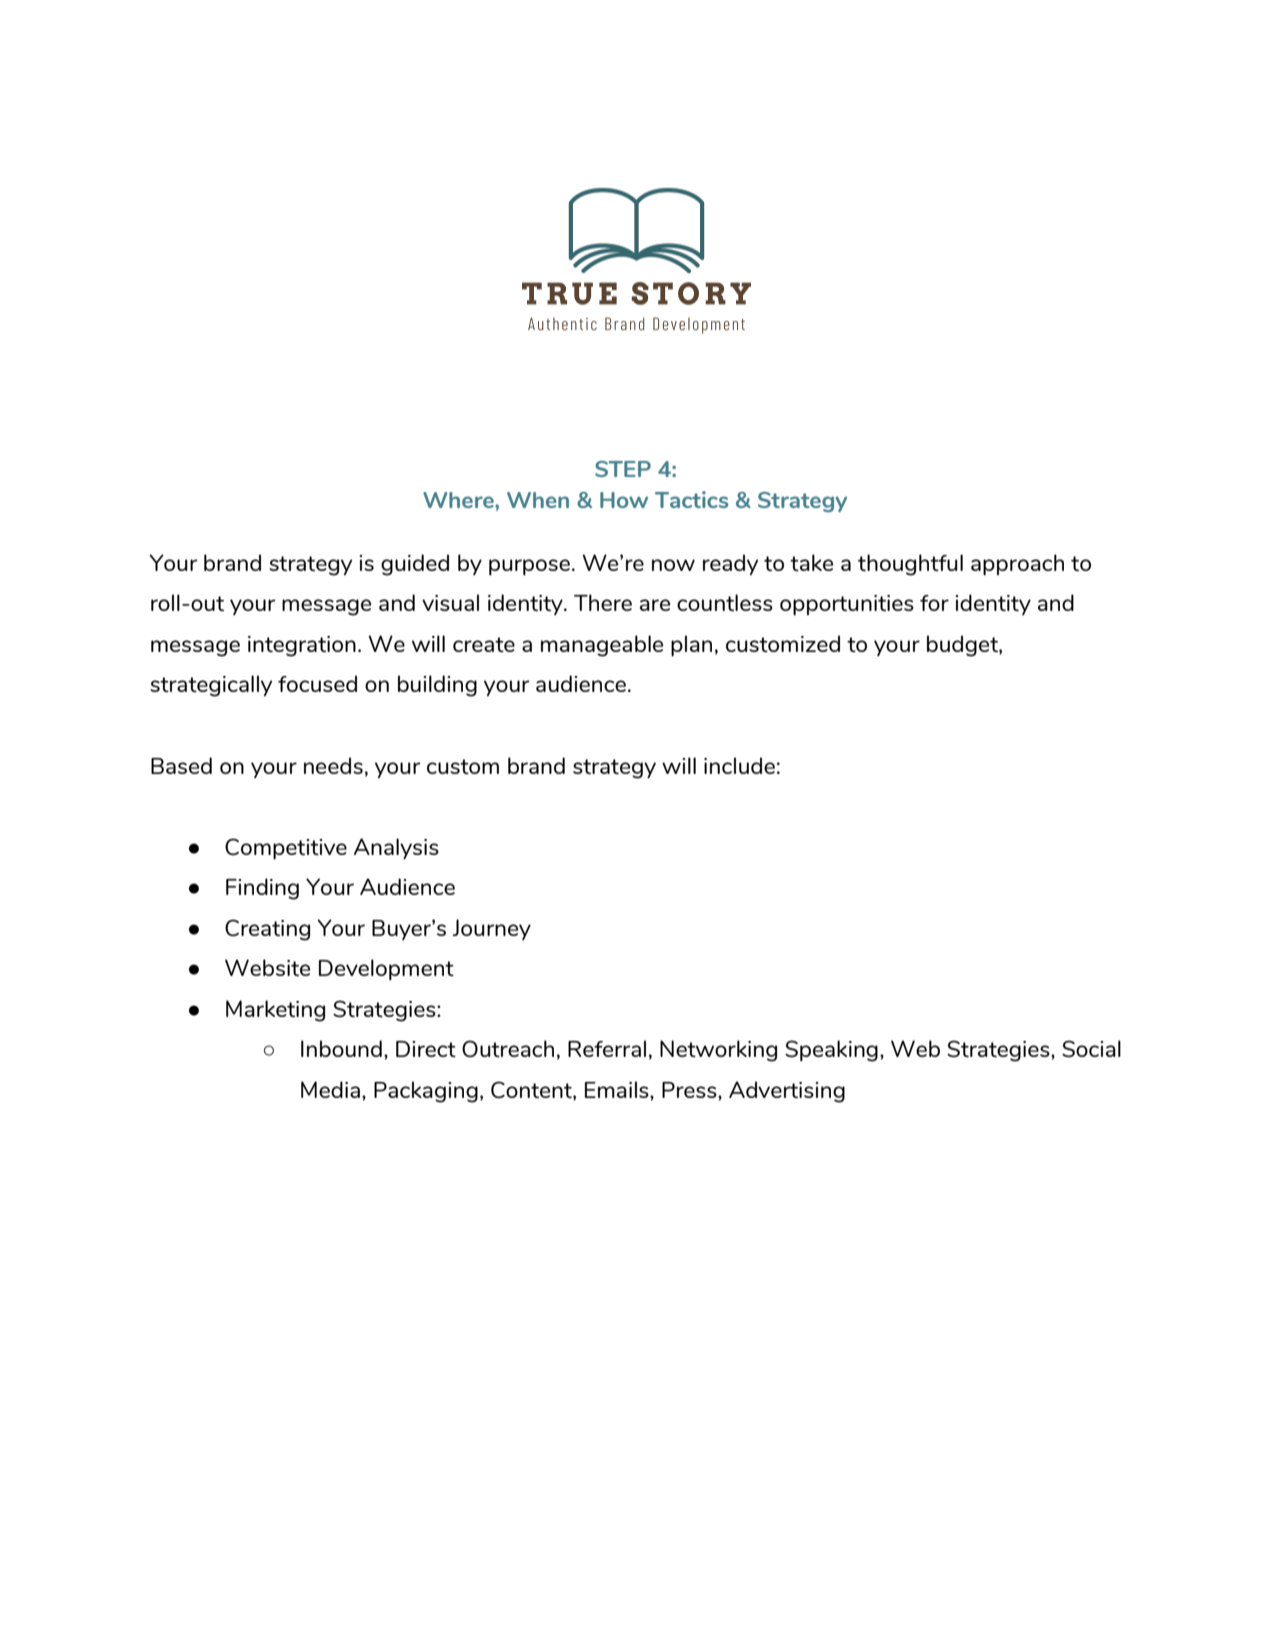 This screenshot has width=1273, height=1647. Describe the element at coordinates (286, 849) in the screenshot. I see `Competitive` at that location.
